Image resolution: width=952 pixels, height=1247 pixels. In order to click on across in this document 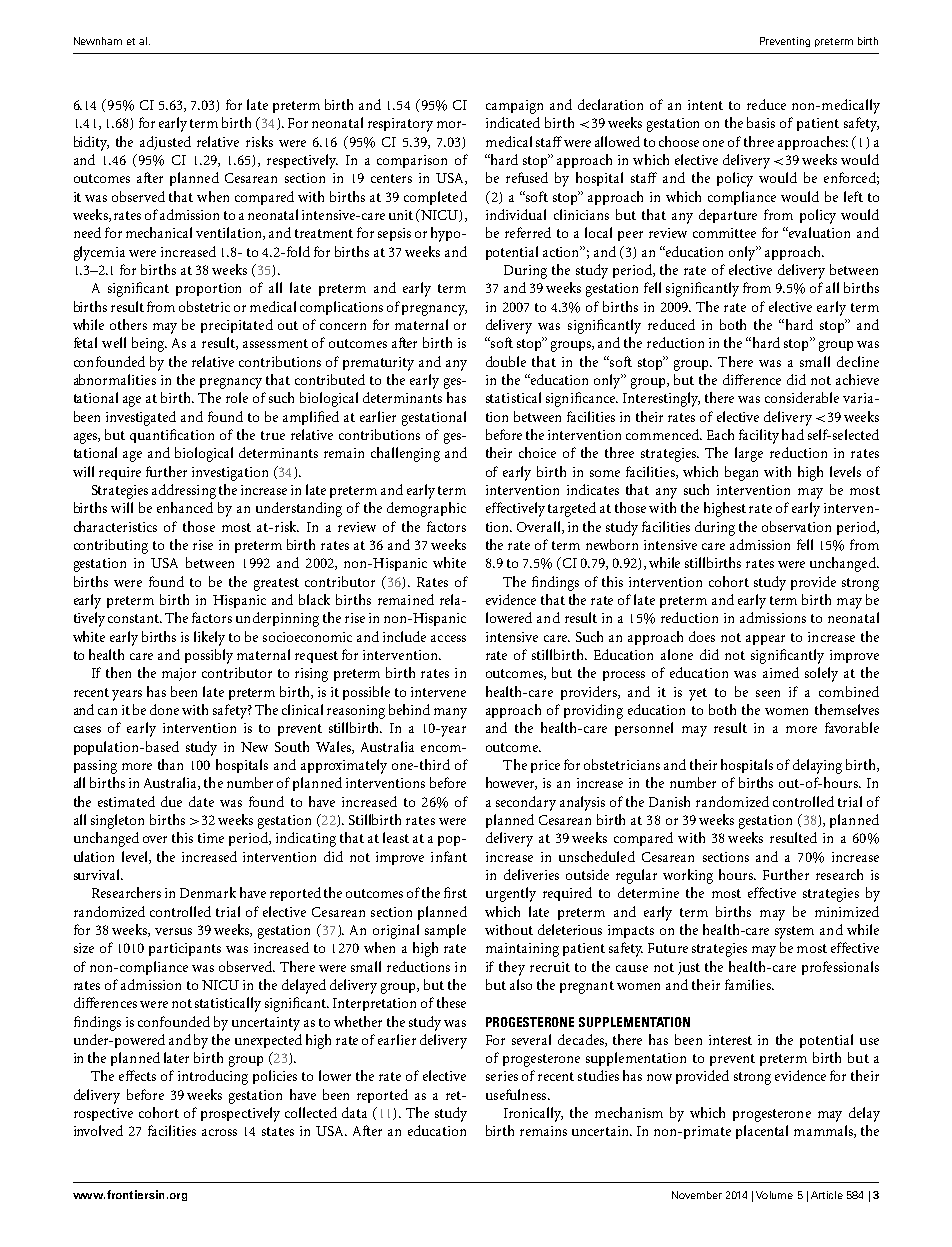, I will do `click(219, 1132)`.
